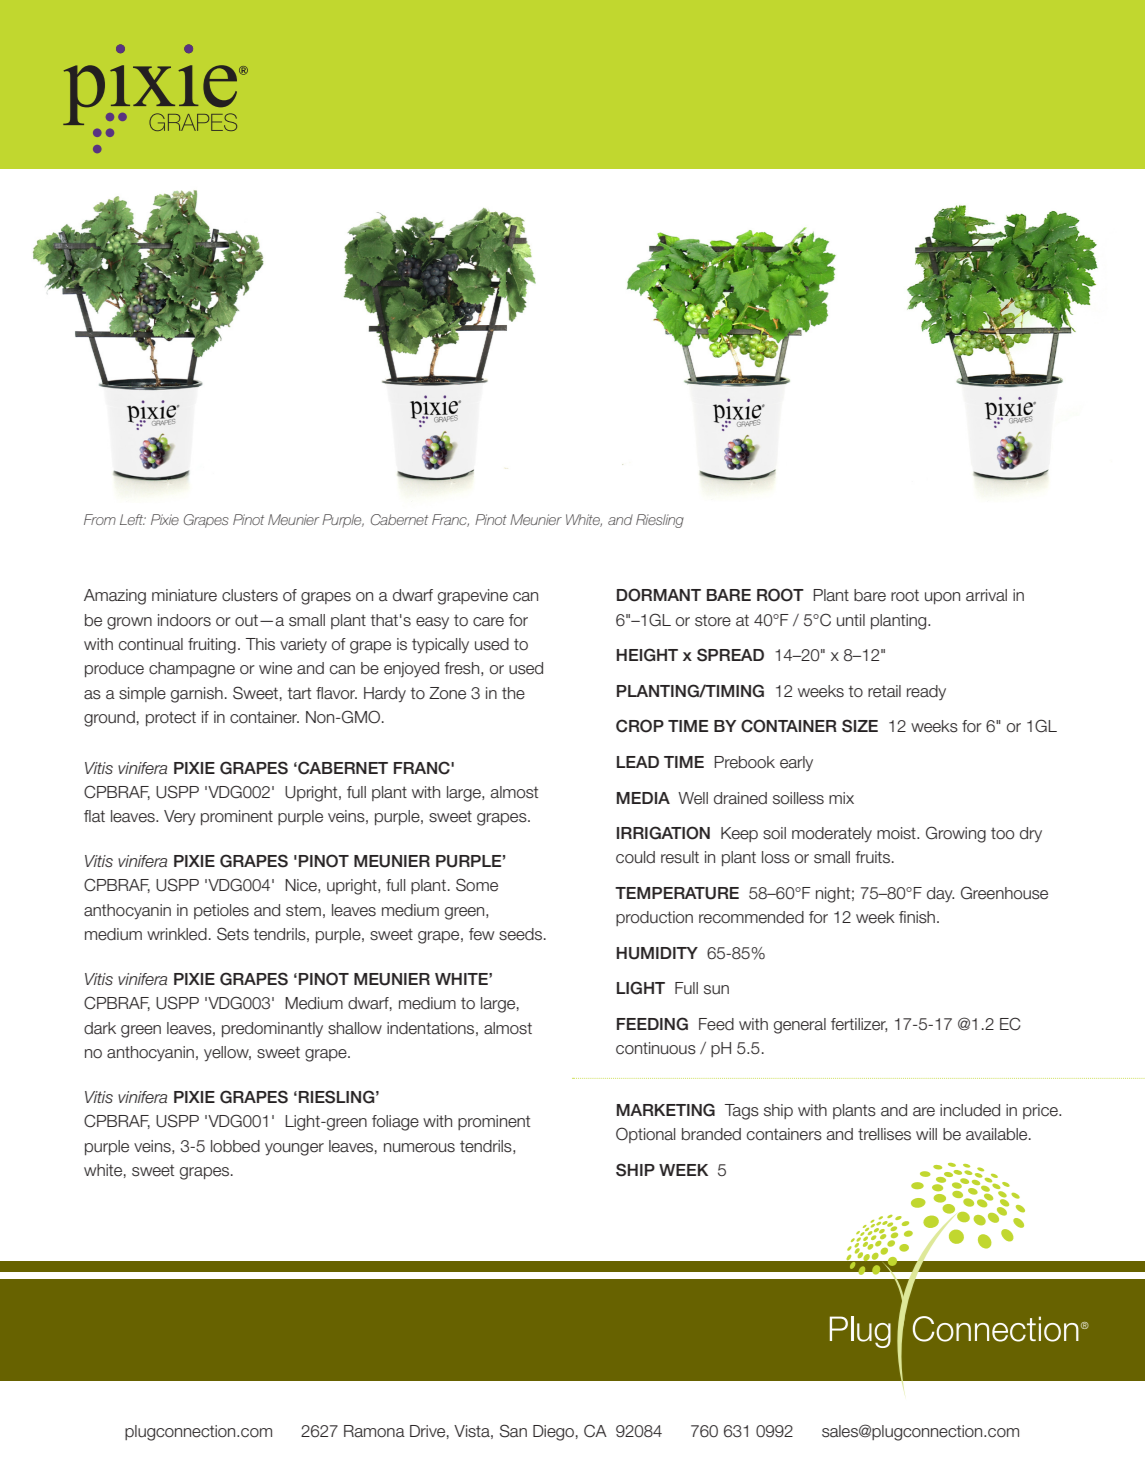  I want to click on Very, so click(180, 817).
